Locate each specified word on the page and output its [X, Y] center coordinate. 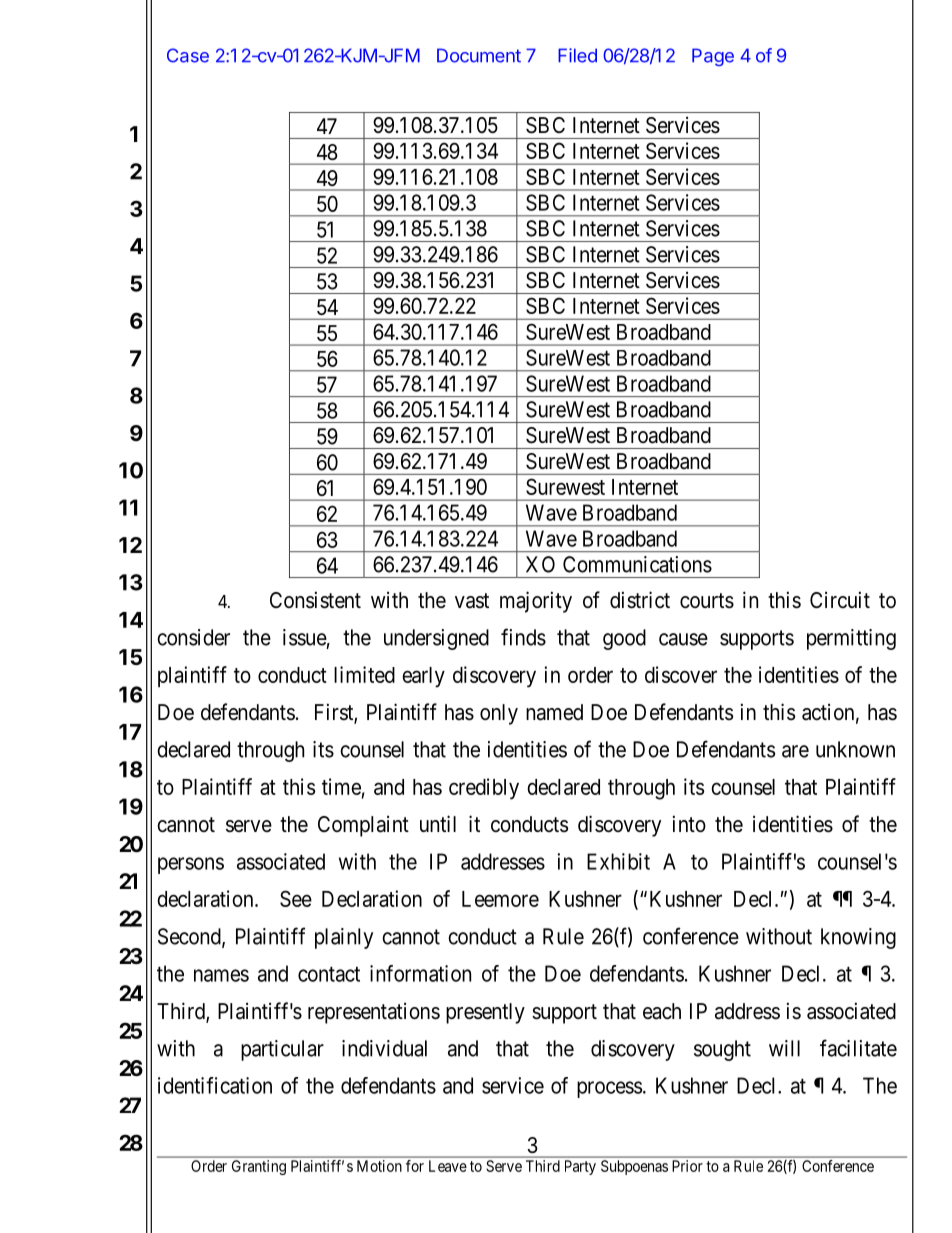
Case [188, 55]
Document [479, 55]
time [341, 786]
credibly [484, 789]
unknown [855, 749]
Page [713, 57]
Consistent [315, 600]
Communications [637, 564]
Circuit [840, 599]
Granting [259, 1167]
